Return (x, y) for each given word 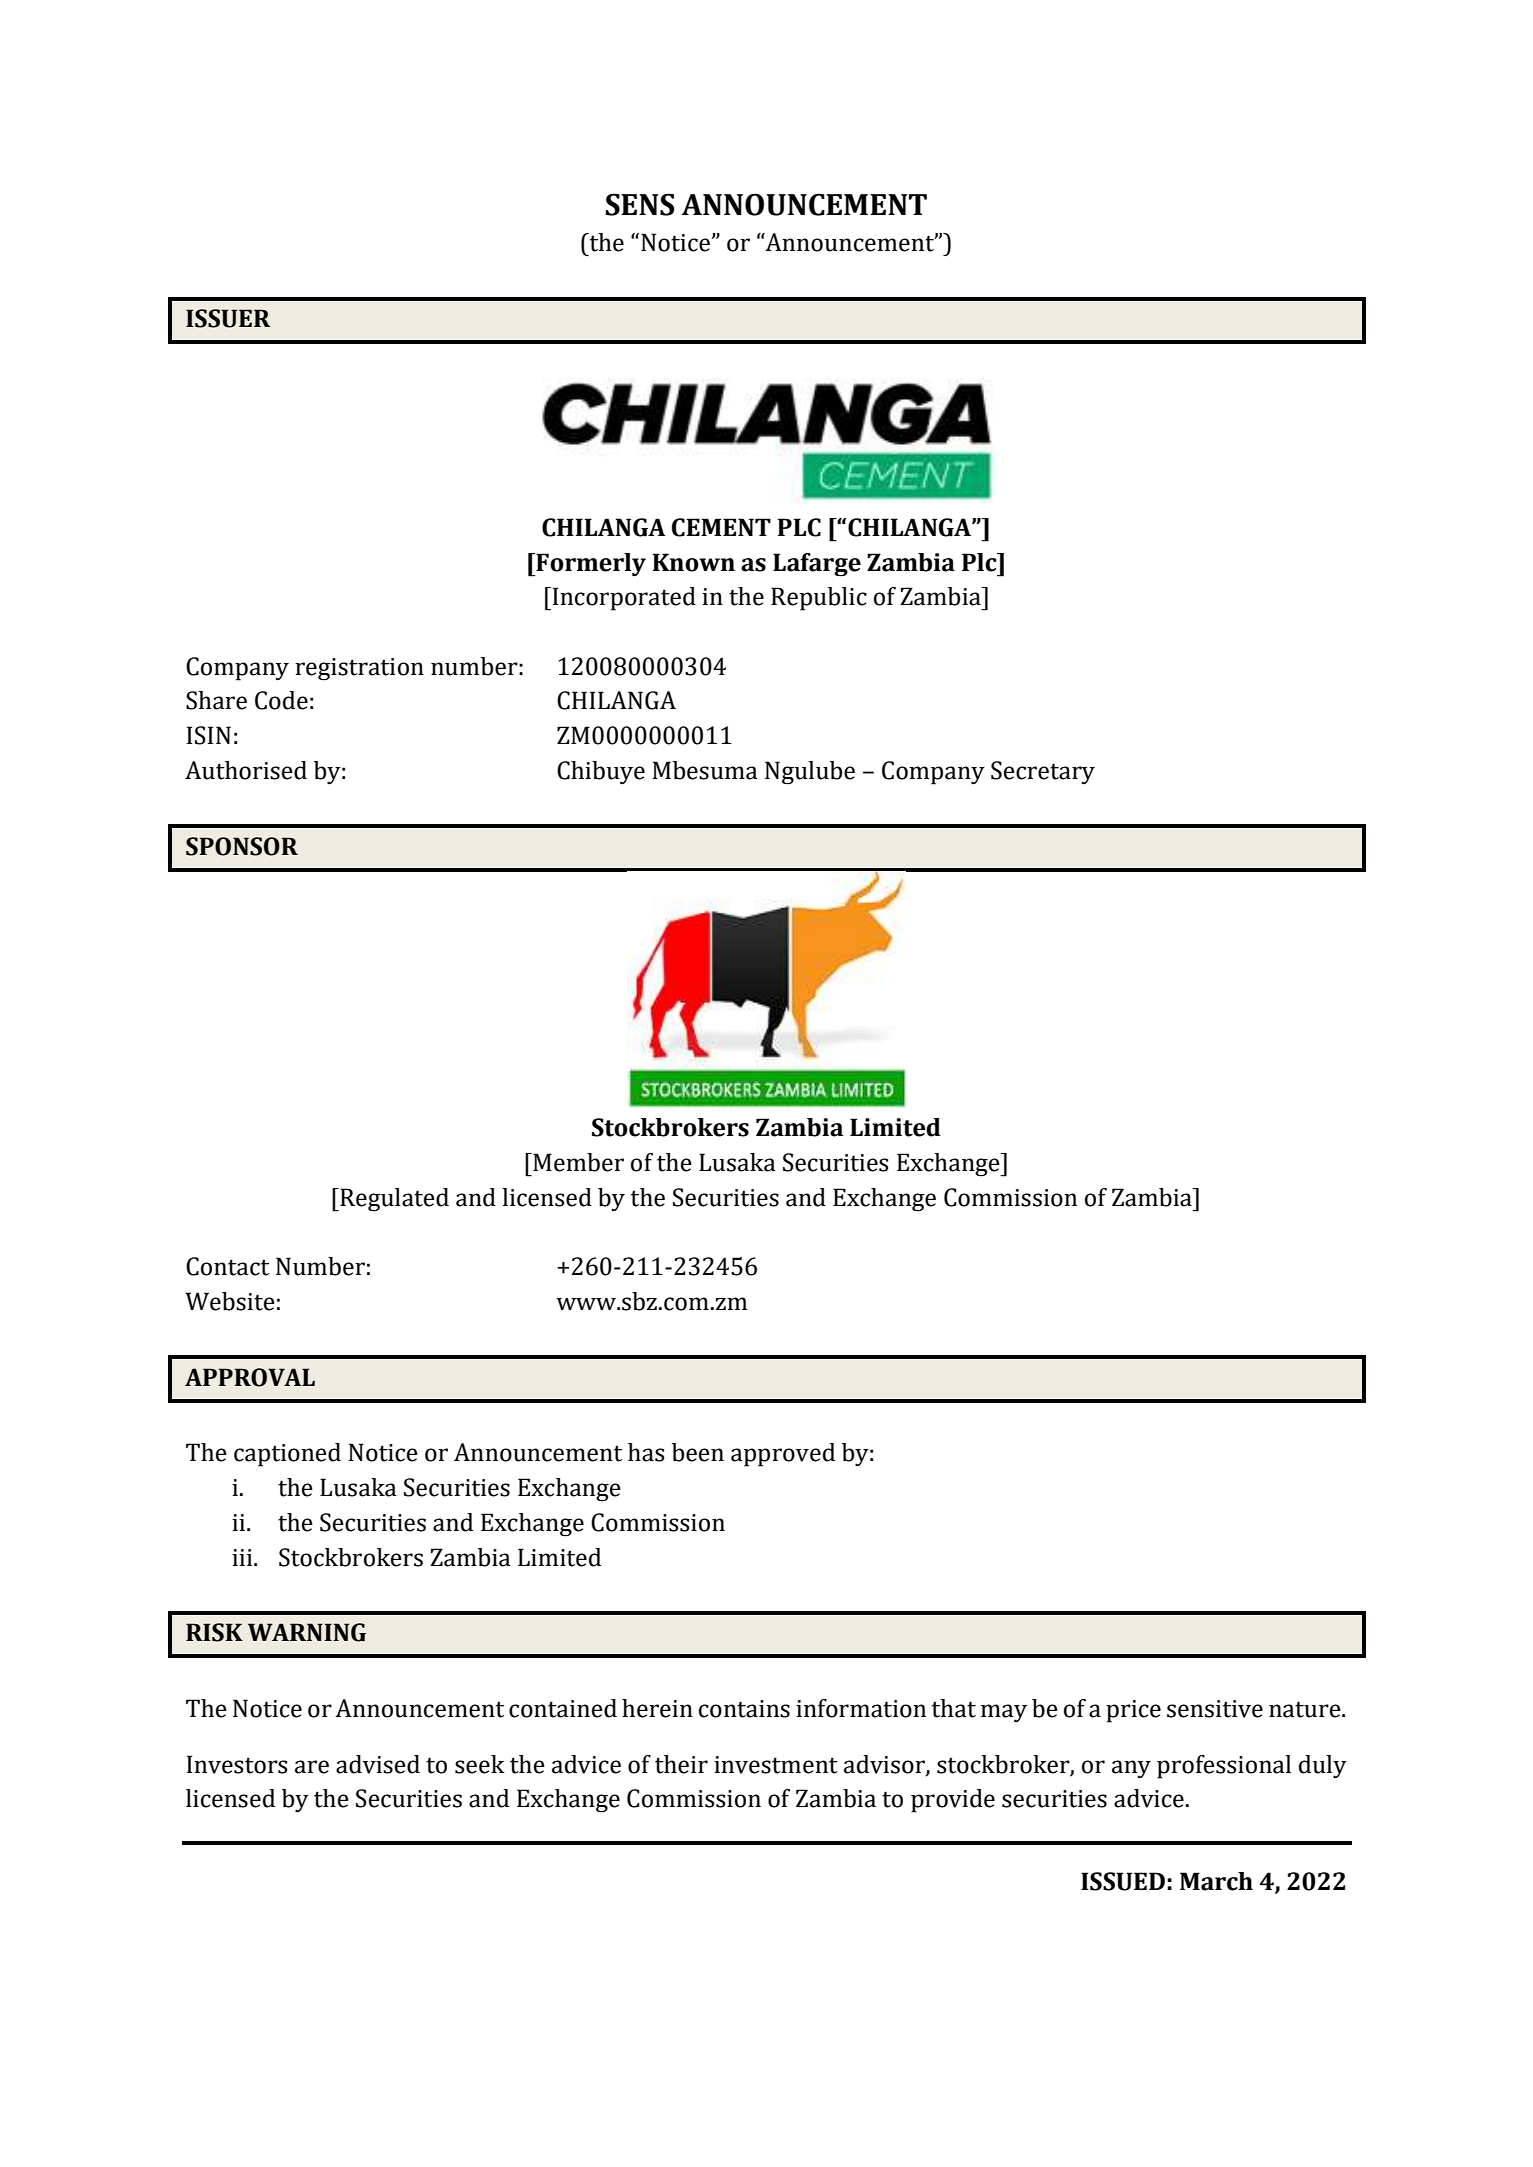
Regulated (393, 1200)
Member (577, 1162)
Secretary (1043, 773)
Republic (819, 599)
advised (378, 1764)
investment (776, 1765)
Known (693, 562)
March (1216, 1881)
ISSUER (228, 318)
